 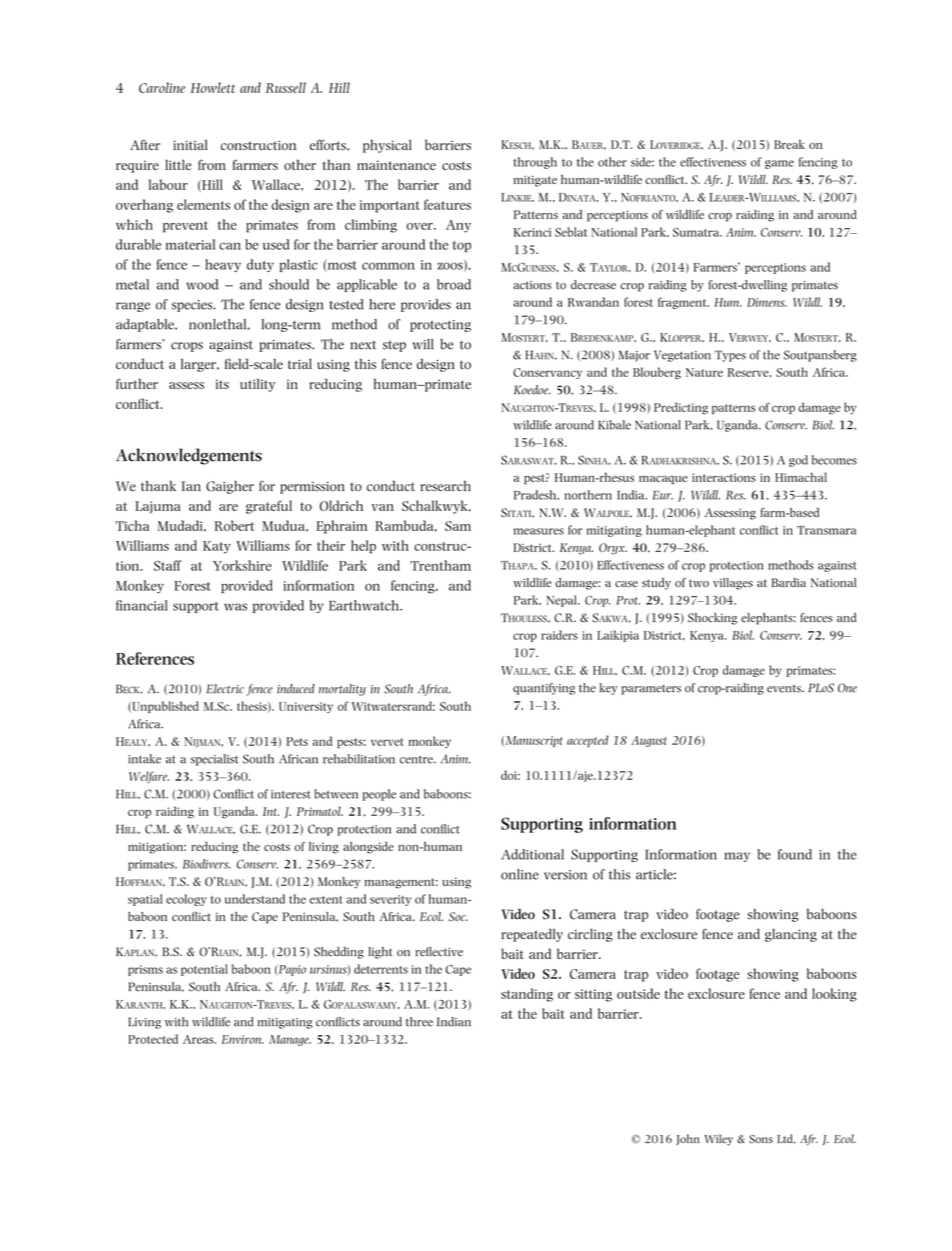 What do you see at coordinates (235, 607) in the screenshot?
I see `was` at bounding box center [235, 607].
